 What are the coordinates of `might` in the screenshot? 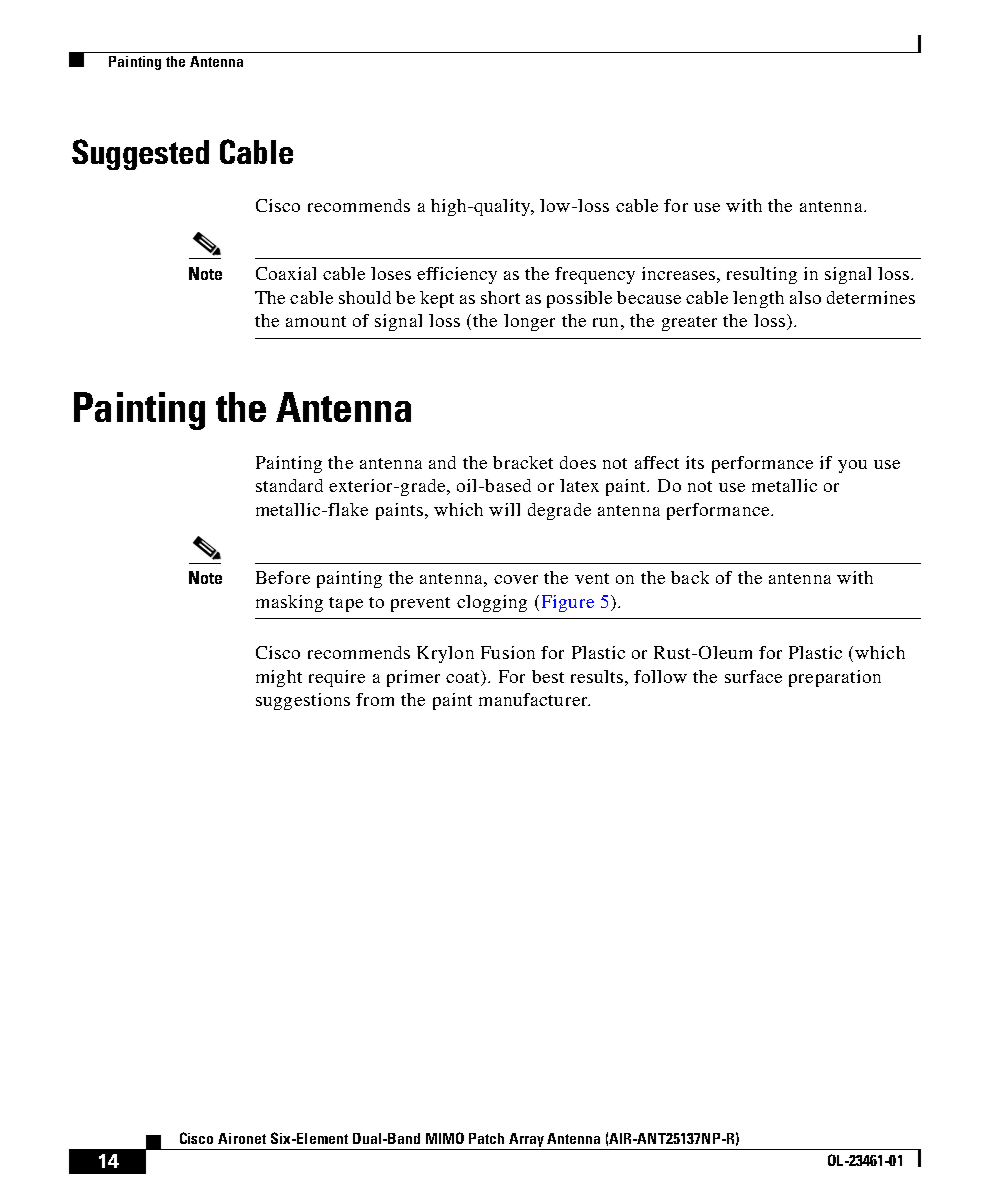 It's located at (279, 678).
